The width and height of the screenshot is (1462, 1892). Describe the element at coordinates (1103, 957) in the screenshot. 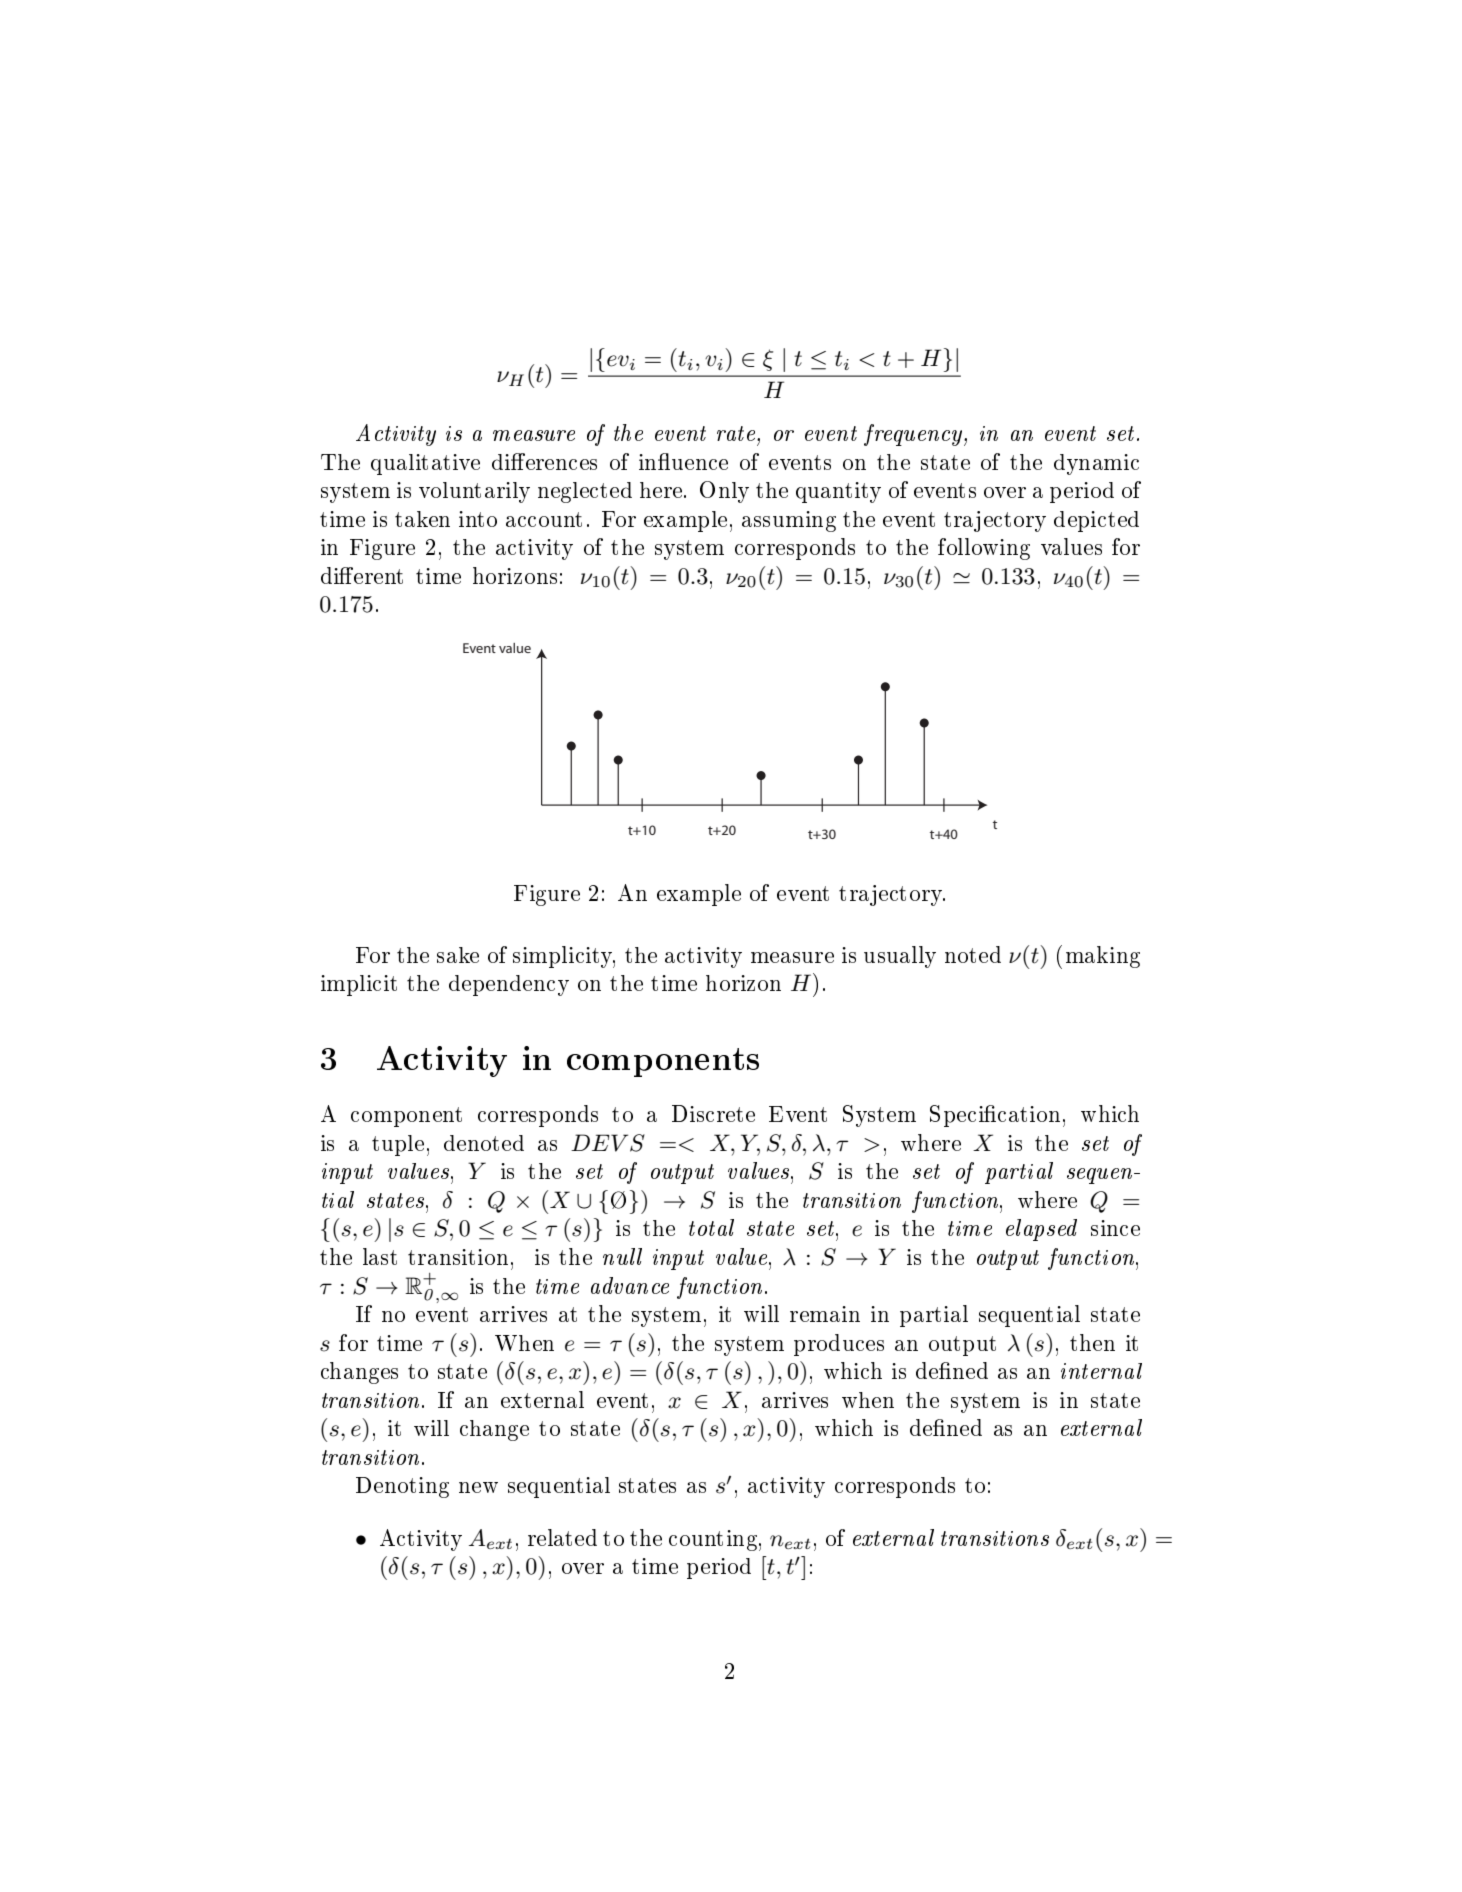

I see `making` at that location.
